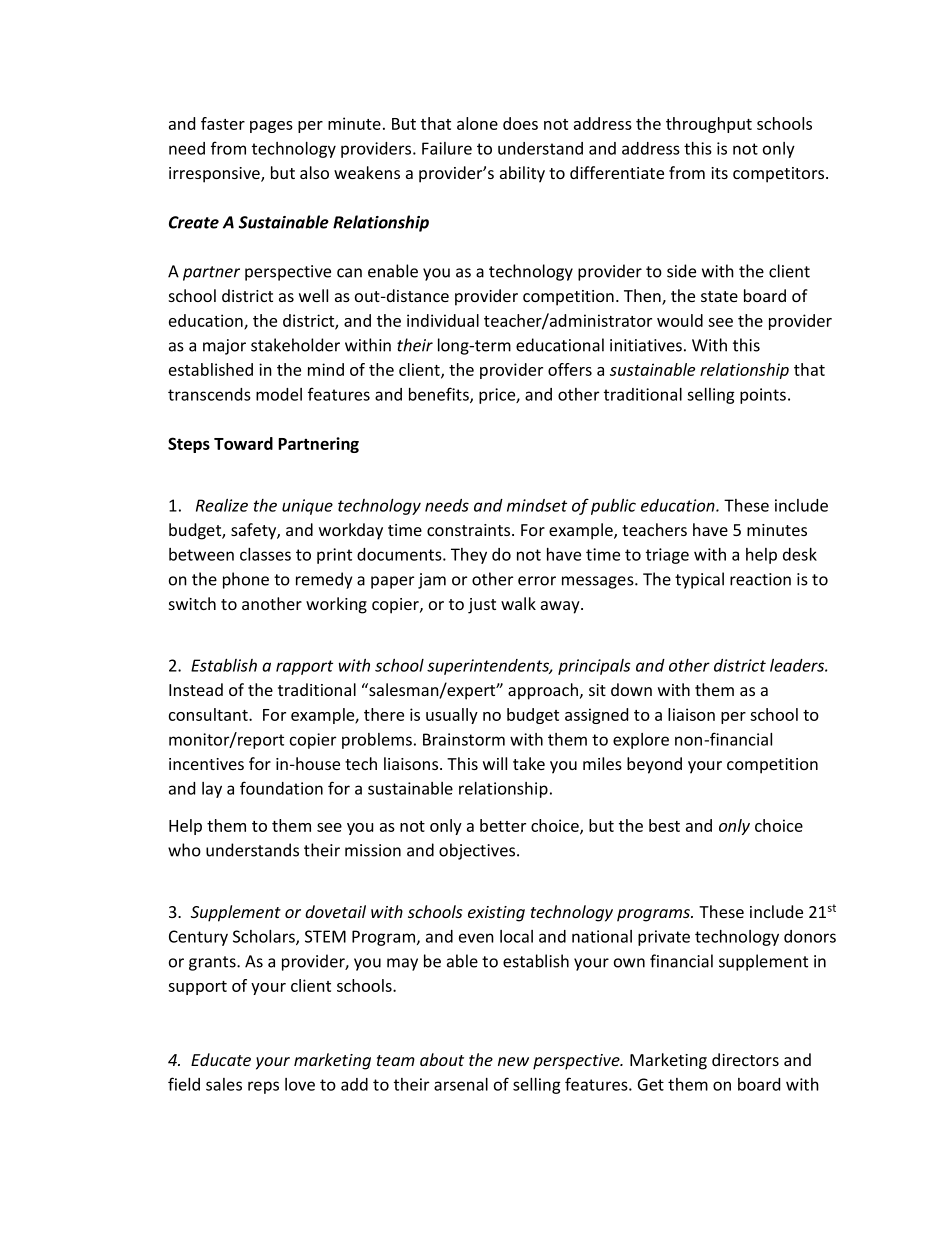  What do you see at coordinates (271, 127) in the image?
I see `pages` at bounding box center [271, 127].
